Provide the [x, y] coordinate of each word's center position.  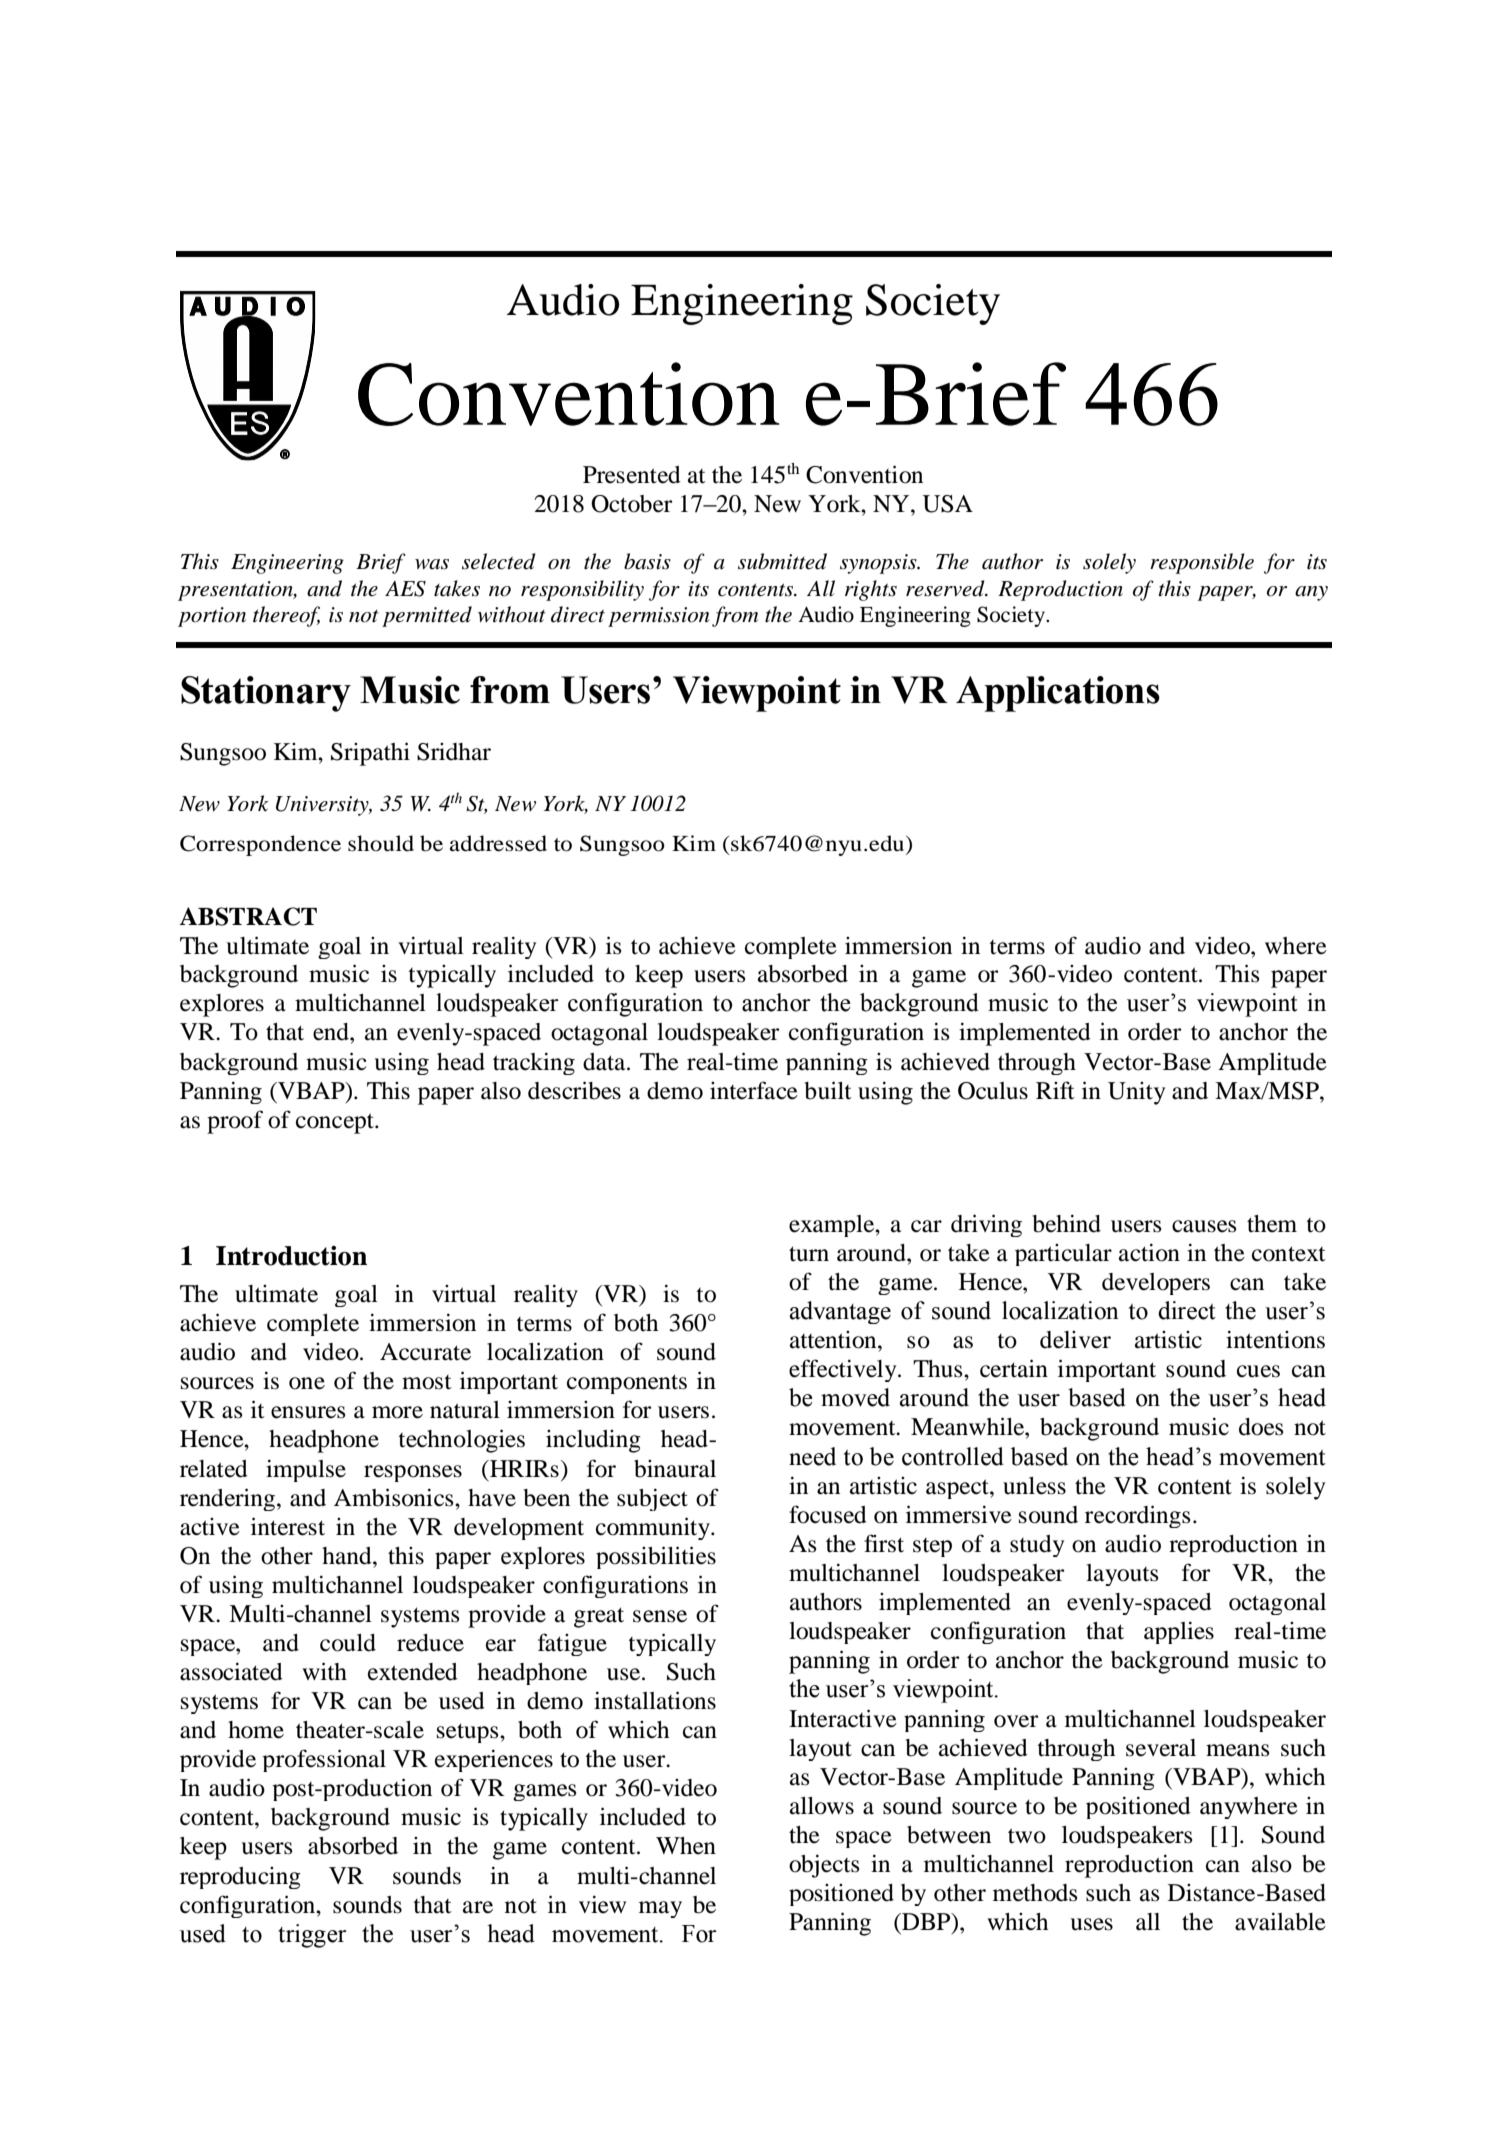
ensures [308, 1412]
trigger [312, 1936]
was [432, 564]
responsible [1202, 563]
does [1261, 1427]
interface [754, 1090]
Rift [1055, 1090]
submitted [782, 561]
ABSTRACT [248, 916]
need [812, 1456]
